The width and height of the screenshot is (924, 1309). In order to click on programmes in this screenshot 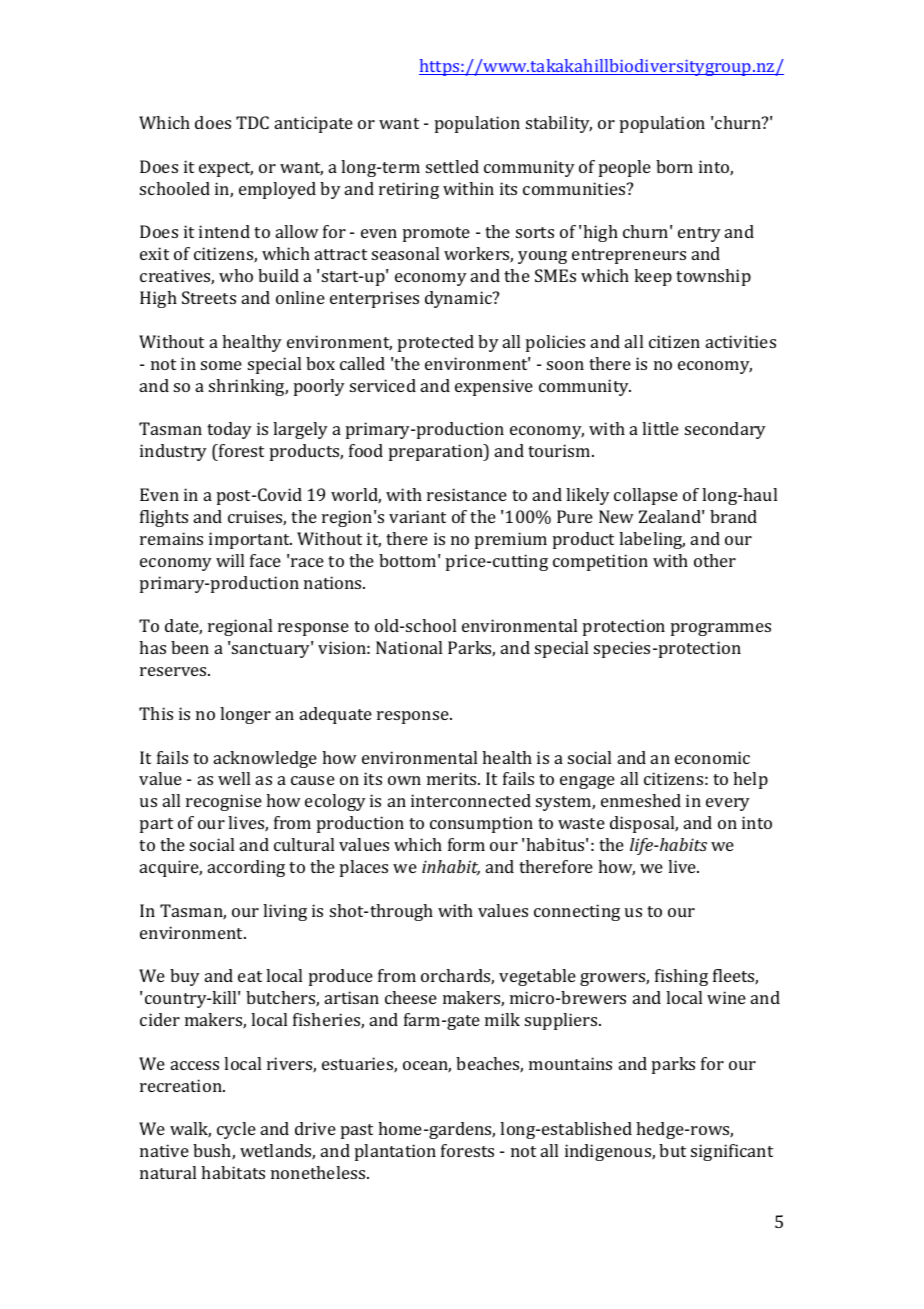, I will do `click(721, 629)`.
